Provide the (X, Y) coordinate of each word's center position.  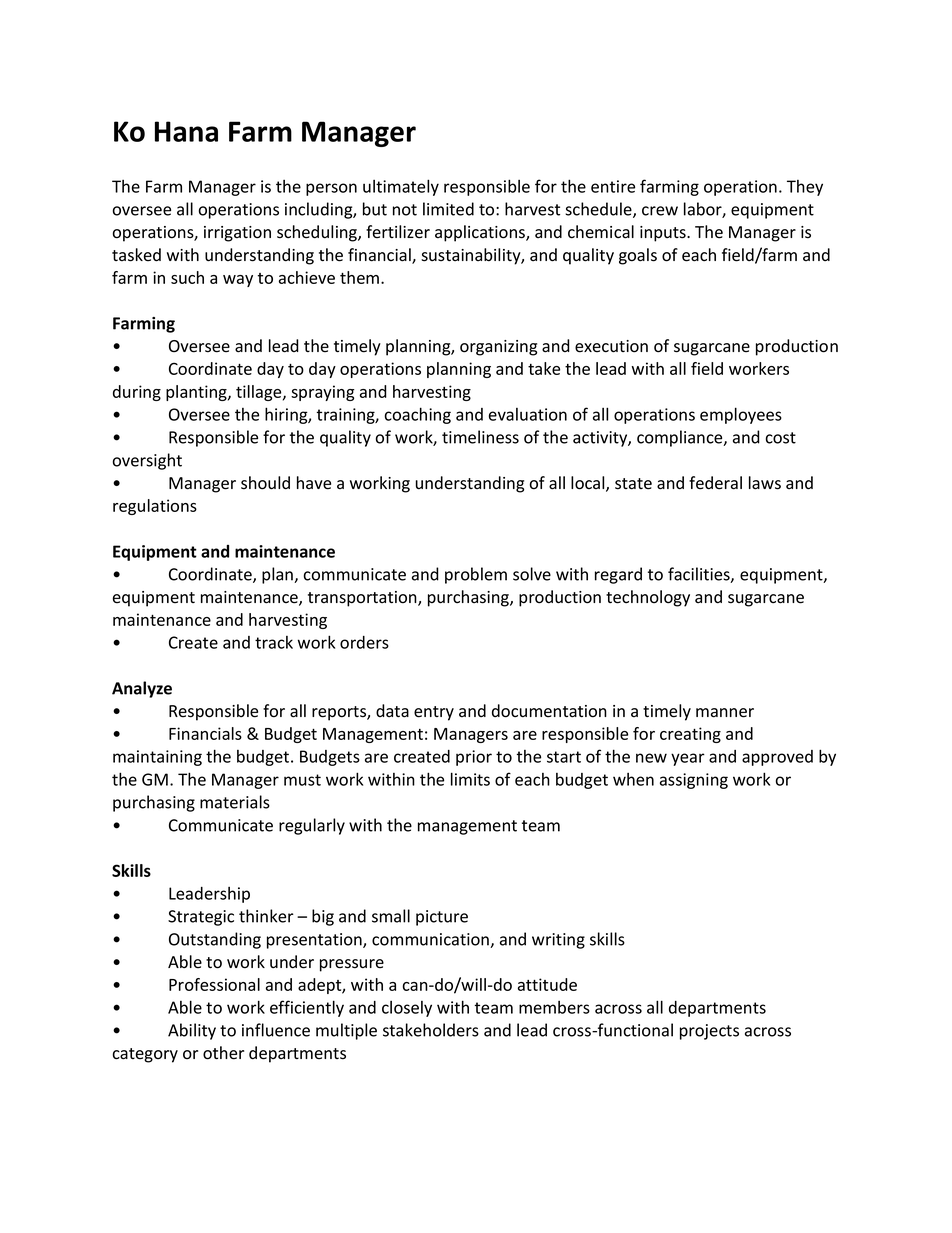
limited (448, 209)
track (274, 642)
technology (648, 598)
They (805, 188)
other (223, 1053)
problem (476, 575)
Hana (186, 131)
